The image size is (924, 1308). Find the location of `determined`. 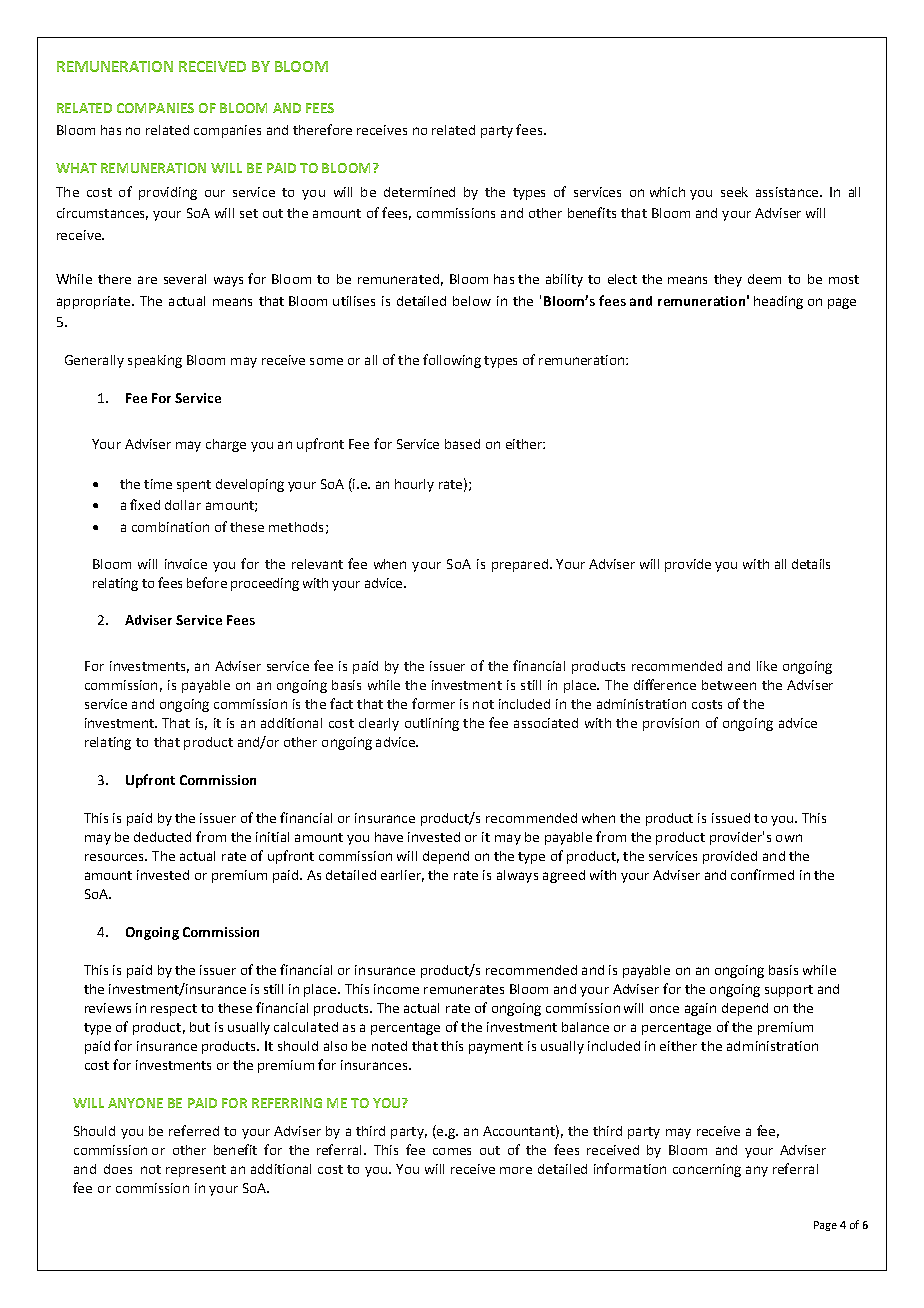

determined is located at coordinates (419, 192).
